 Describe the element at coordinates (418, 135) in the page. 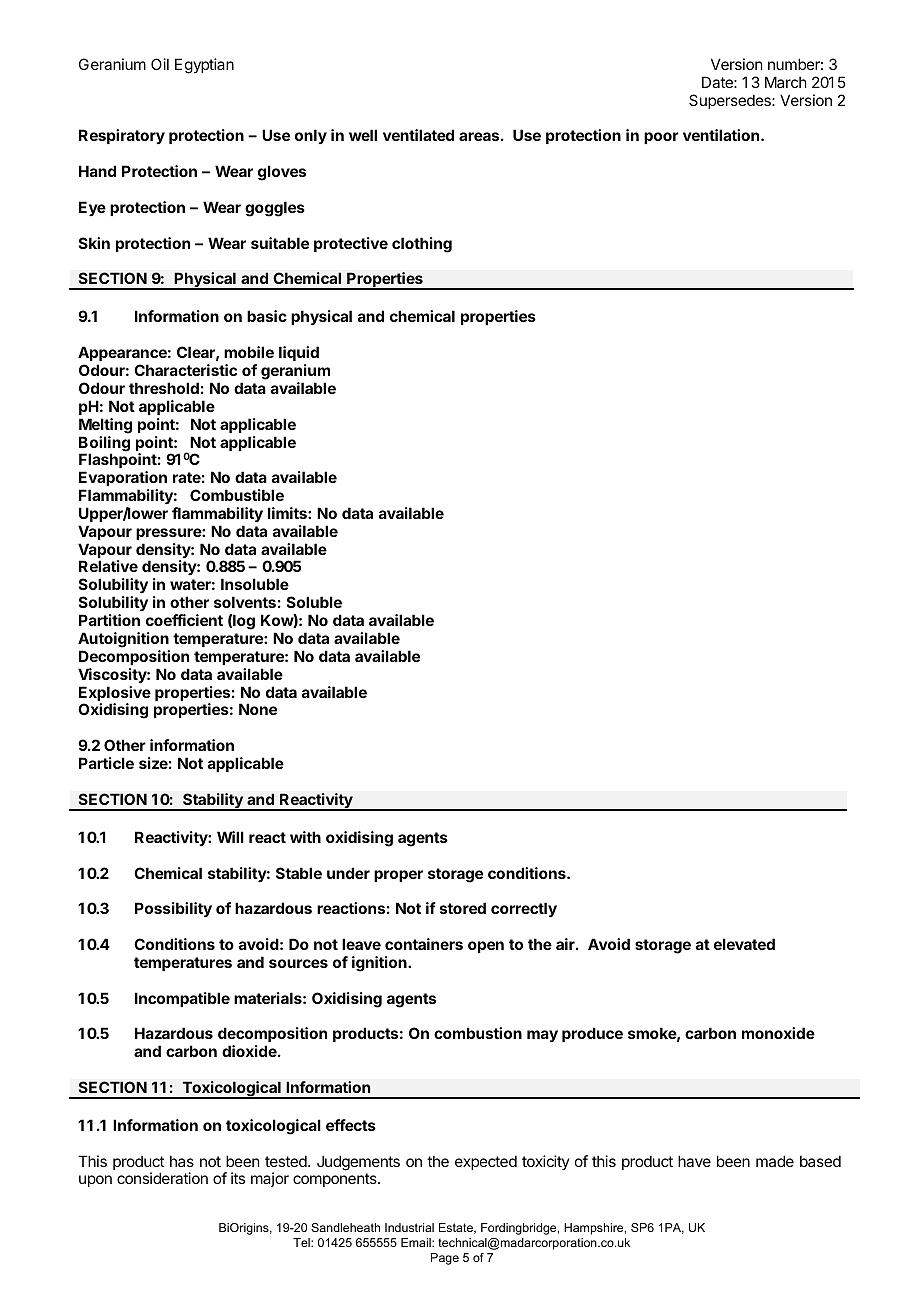

I see `ventilated` at that location.
